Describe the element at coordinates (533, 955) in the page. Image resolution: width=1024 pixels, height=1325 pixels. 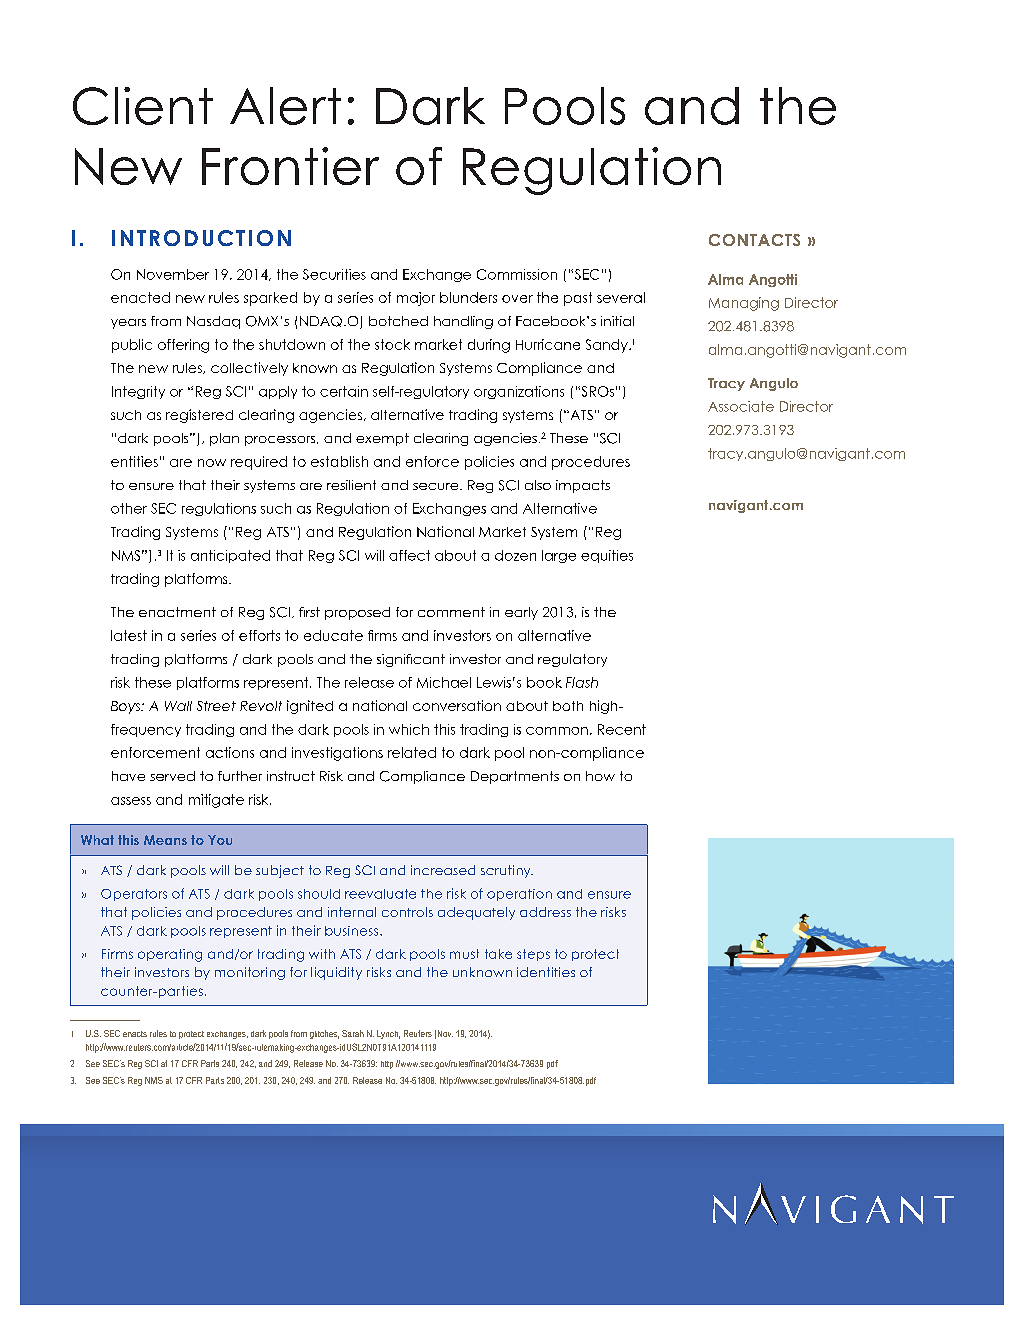
I see `steps` at that location.
